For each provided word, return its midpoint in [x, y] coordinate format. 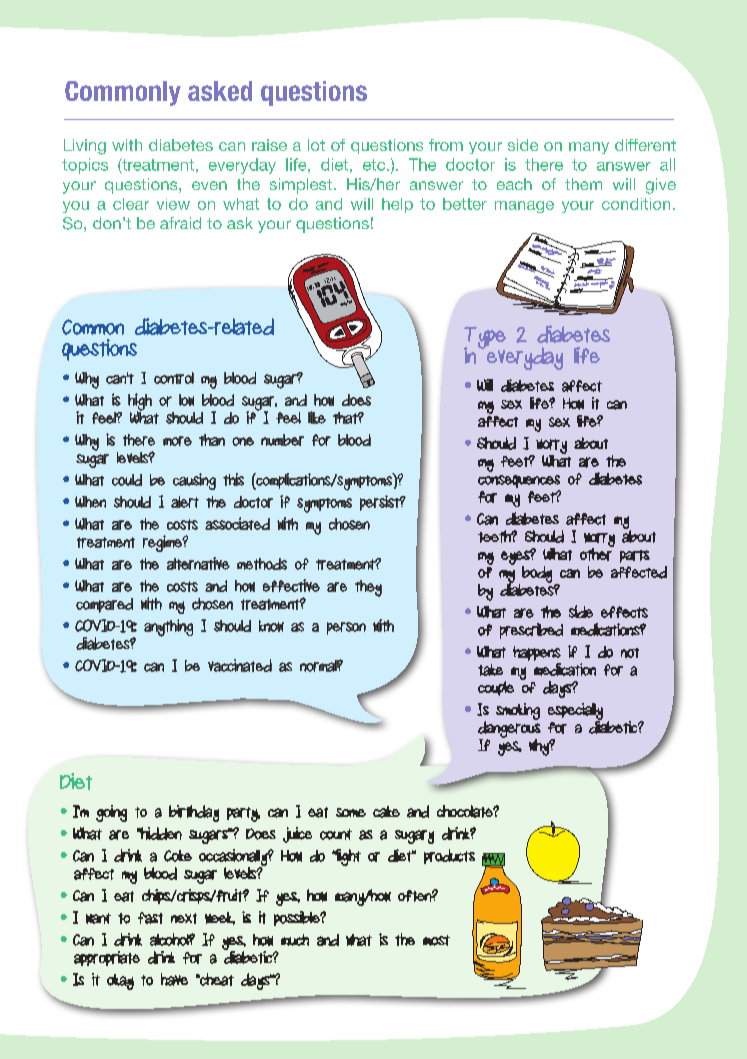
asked [220, 91]
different [645, 145]
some [351, 812]
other [597, 553]
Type [485, 339]
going [111, 813]
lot [316, 145]
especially [575, 712]
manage [524, 207]
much [295, 940]
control [174, 378]
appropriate [107, 958]
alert [185, 502]
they [368, 588]
